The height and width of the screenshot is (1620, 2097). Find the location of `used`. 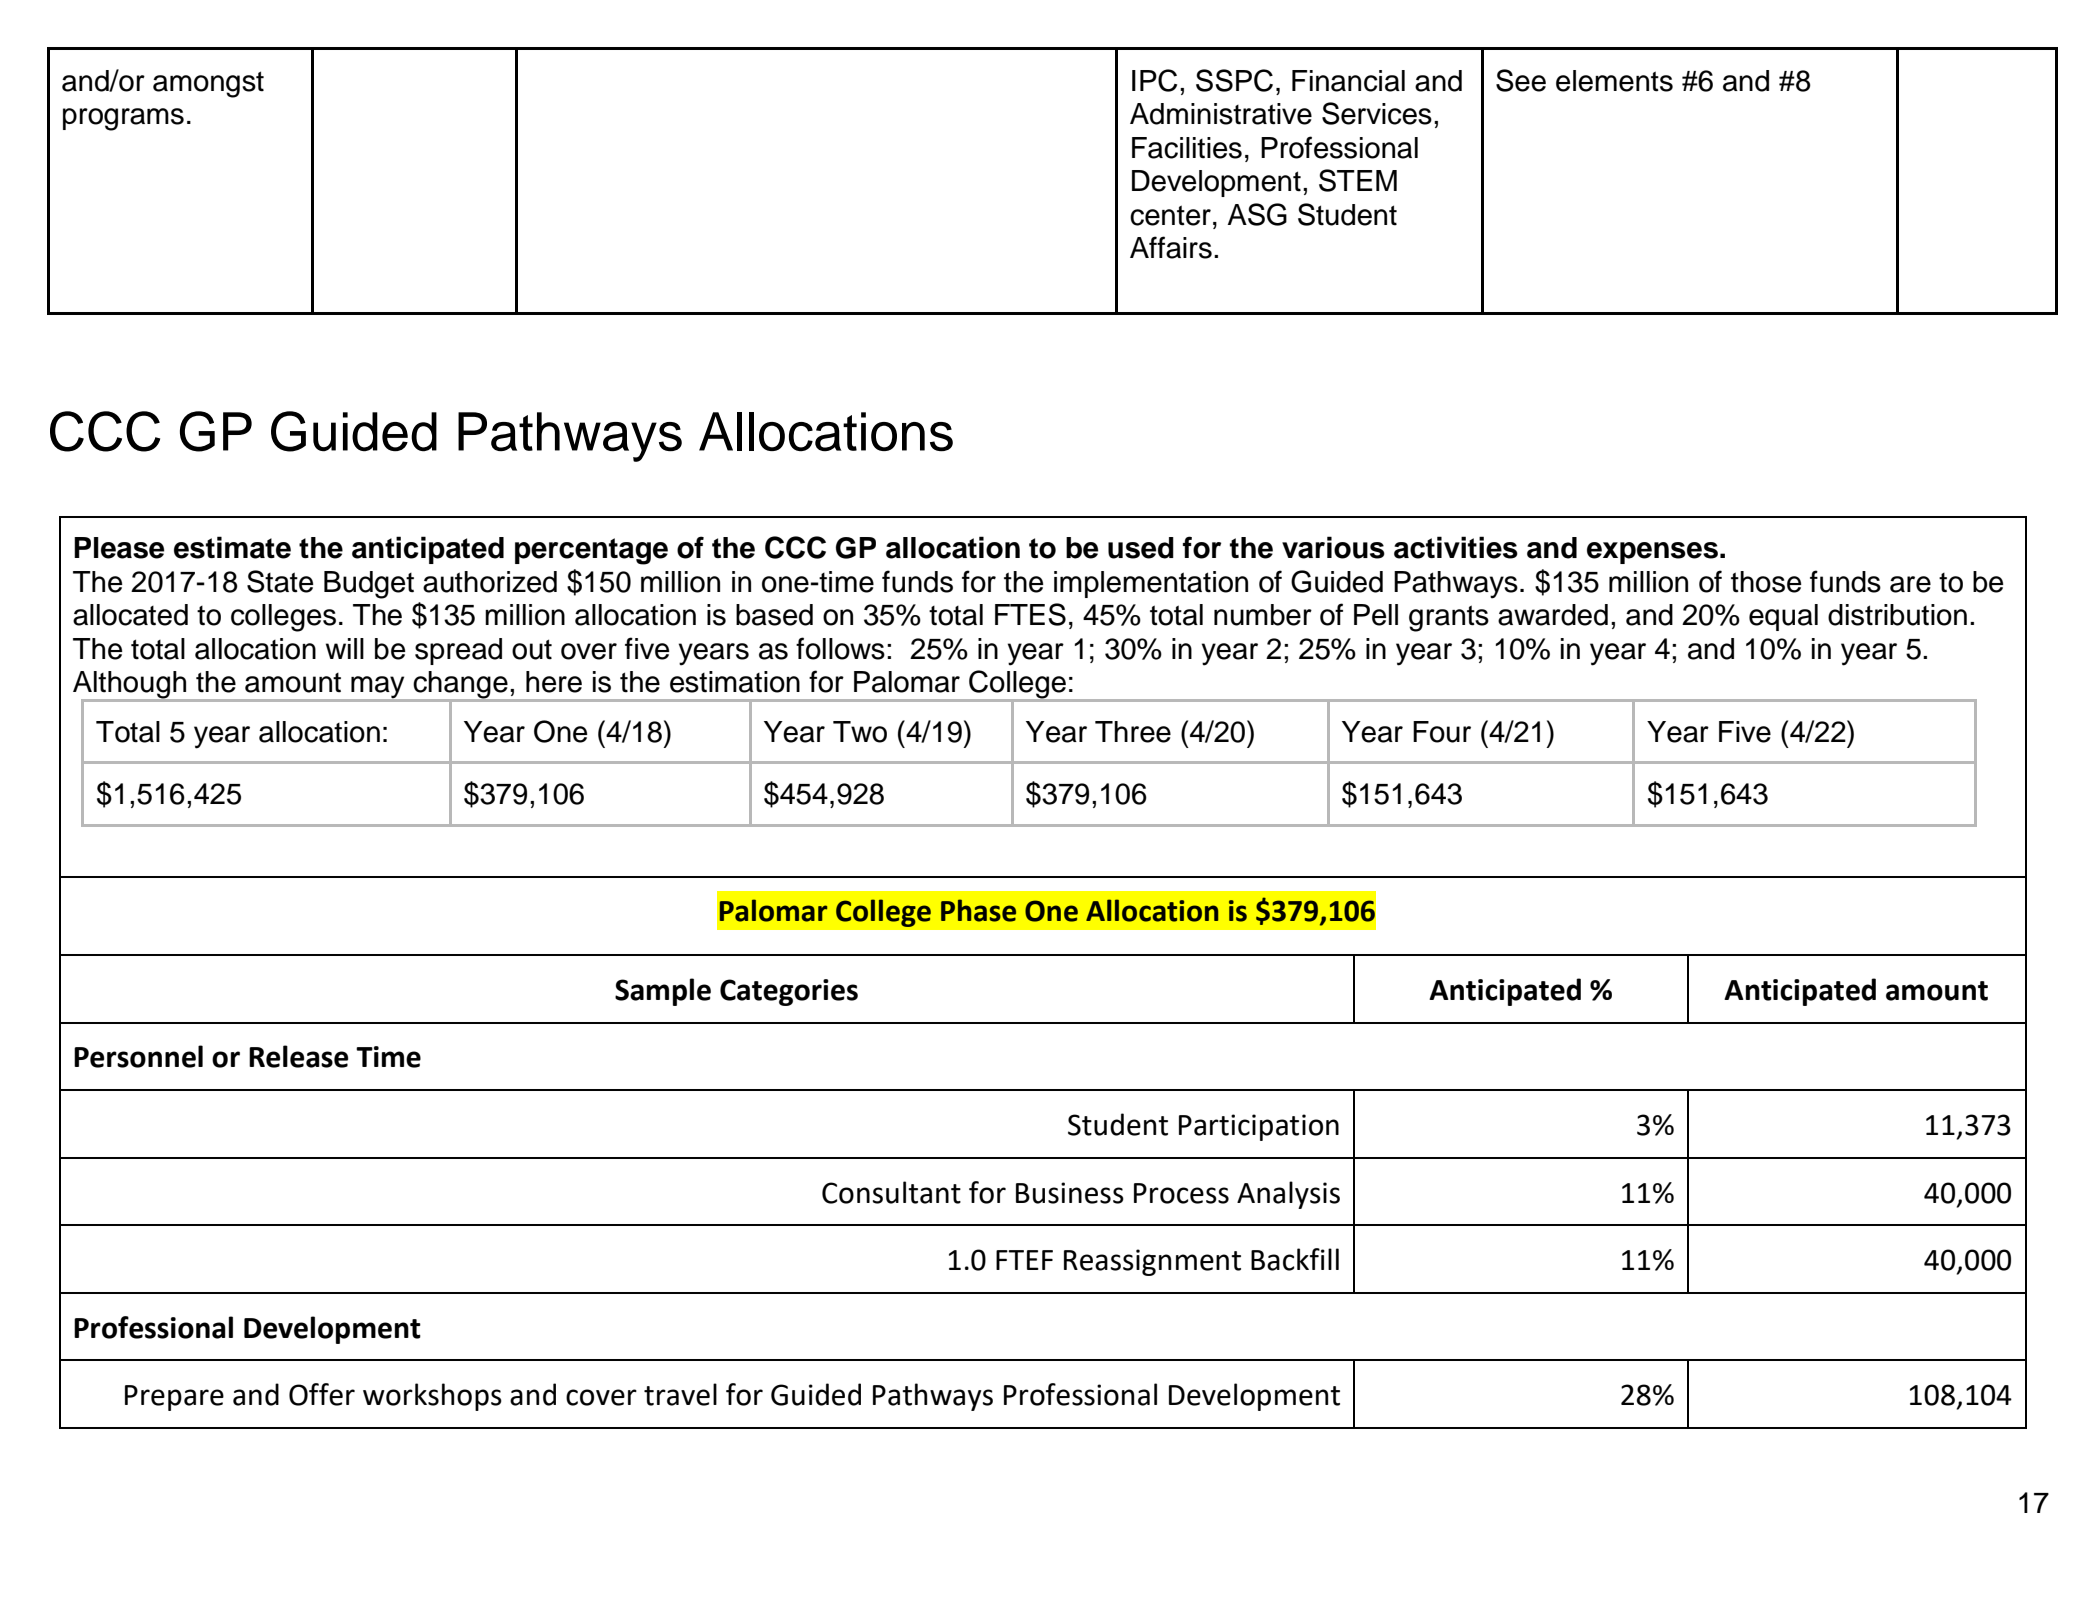

used is located at coordinates (1141, 548).
